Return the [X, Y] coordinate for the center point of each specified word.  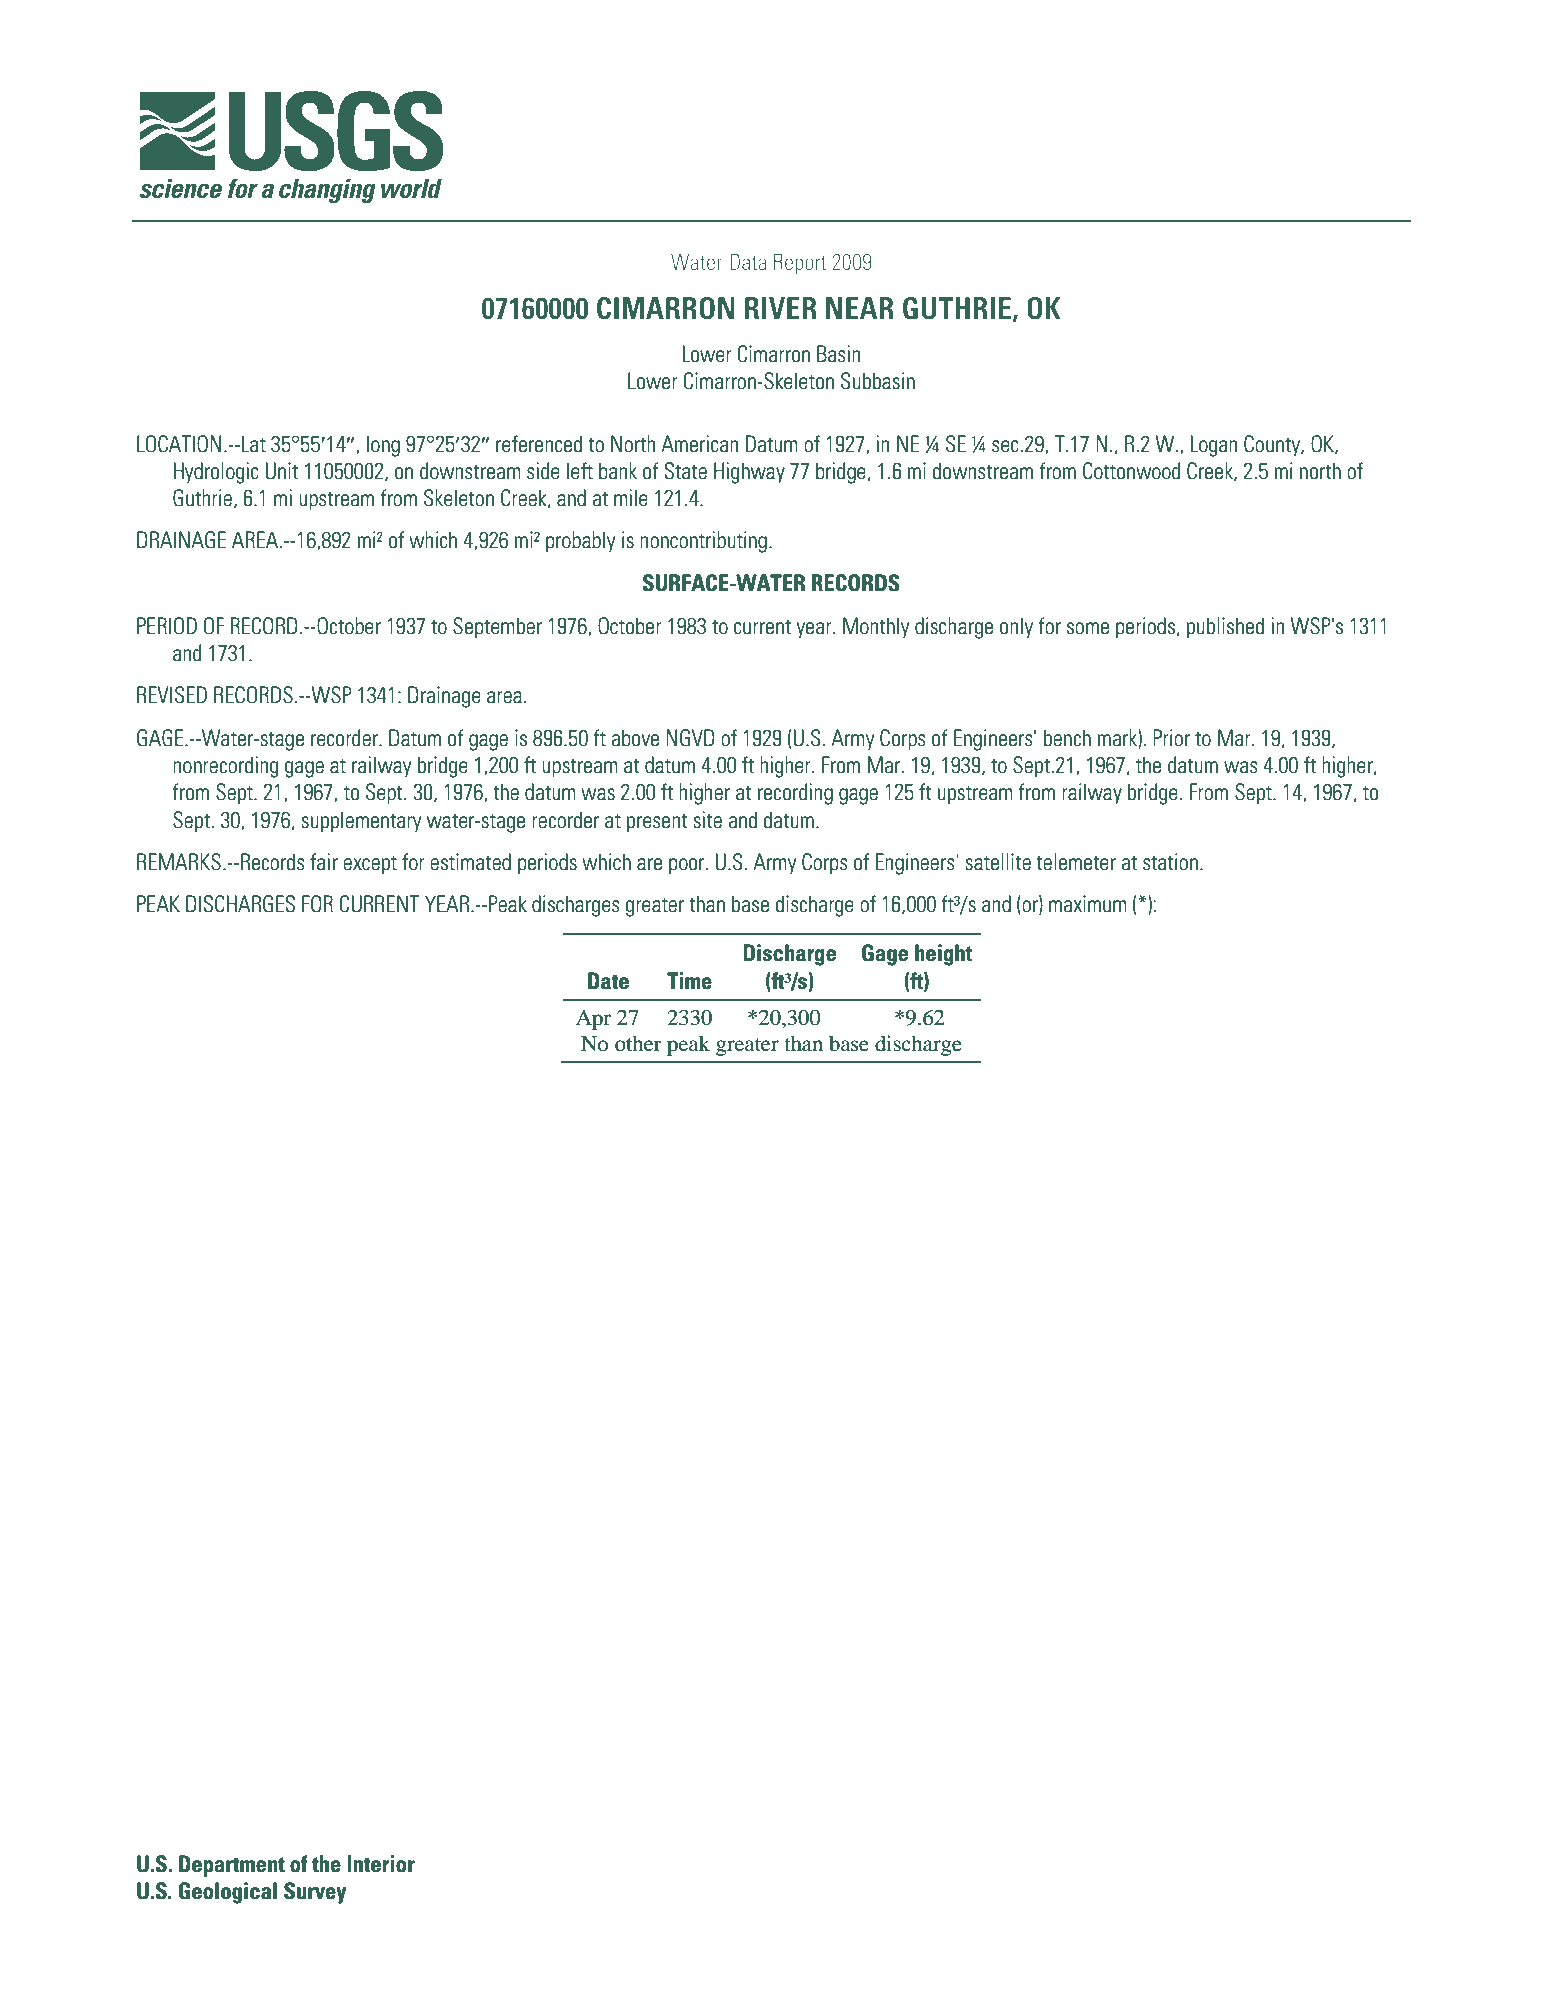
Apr [593, 1020]
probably [580, 542]
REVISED [172, 695]
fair [324, 862]
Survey [315, 1893]
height [943, 955]
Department [232, 1866]
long [383, 446]
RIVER [780, 308]
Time [689, 981]
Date [608, 981]
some [1088, 628]
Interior [381, 1864]
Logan [1213, 446]
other [638, 1043]
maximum [1088, 904]
